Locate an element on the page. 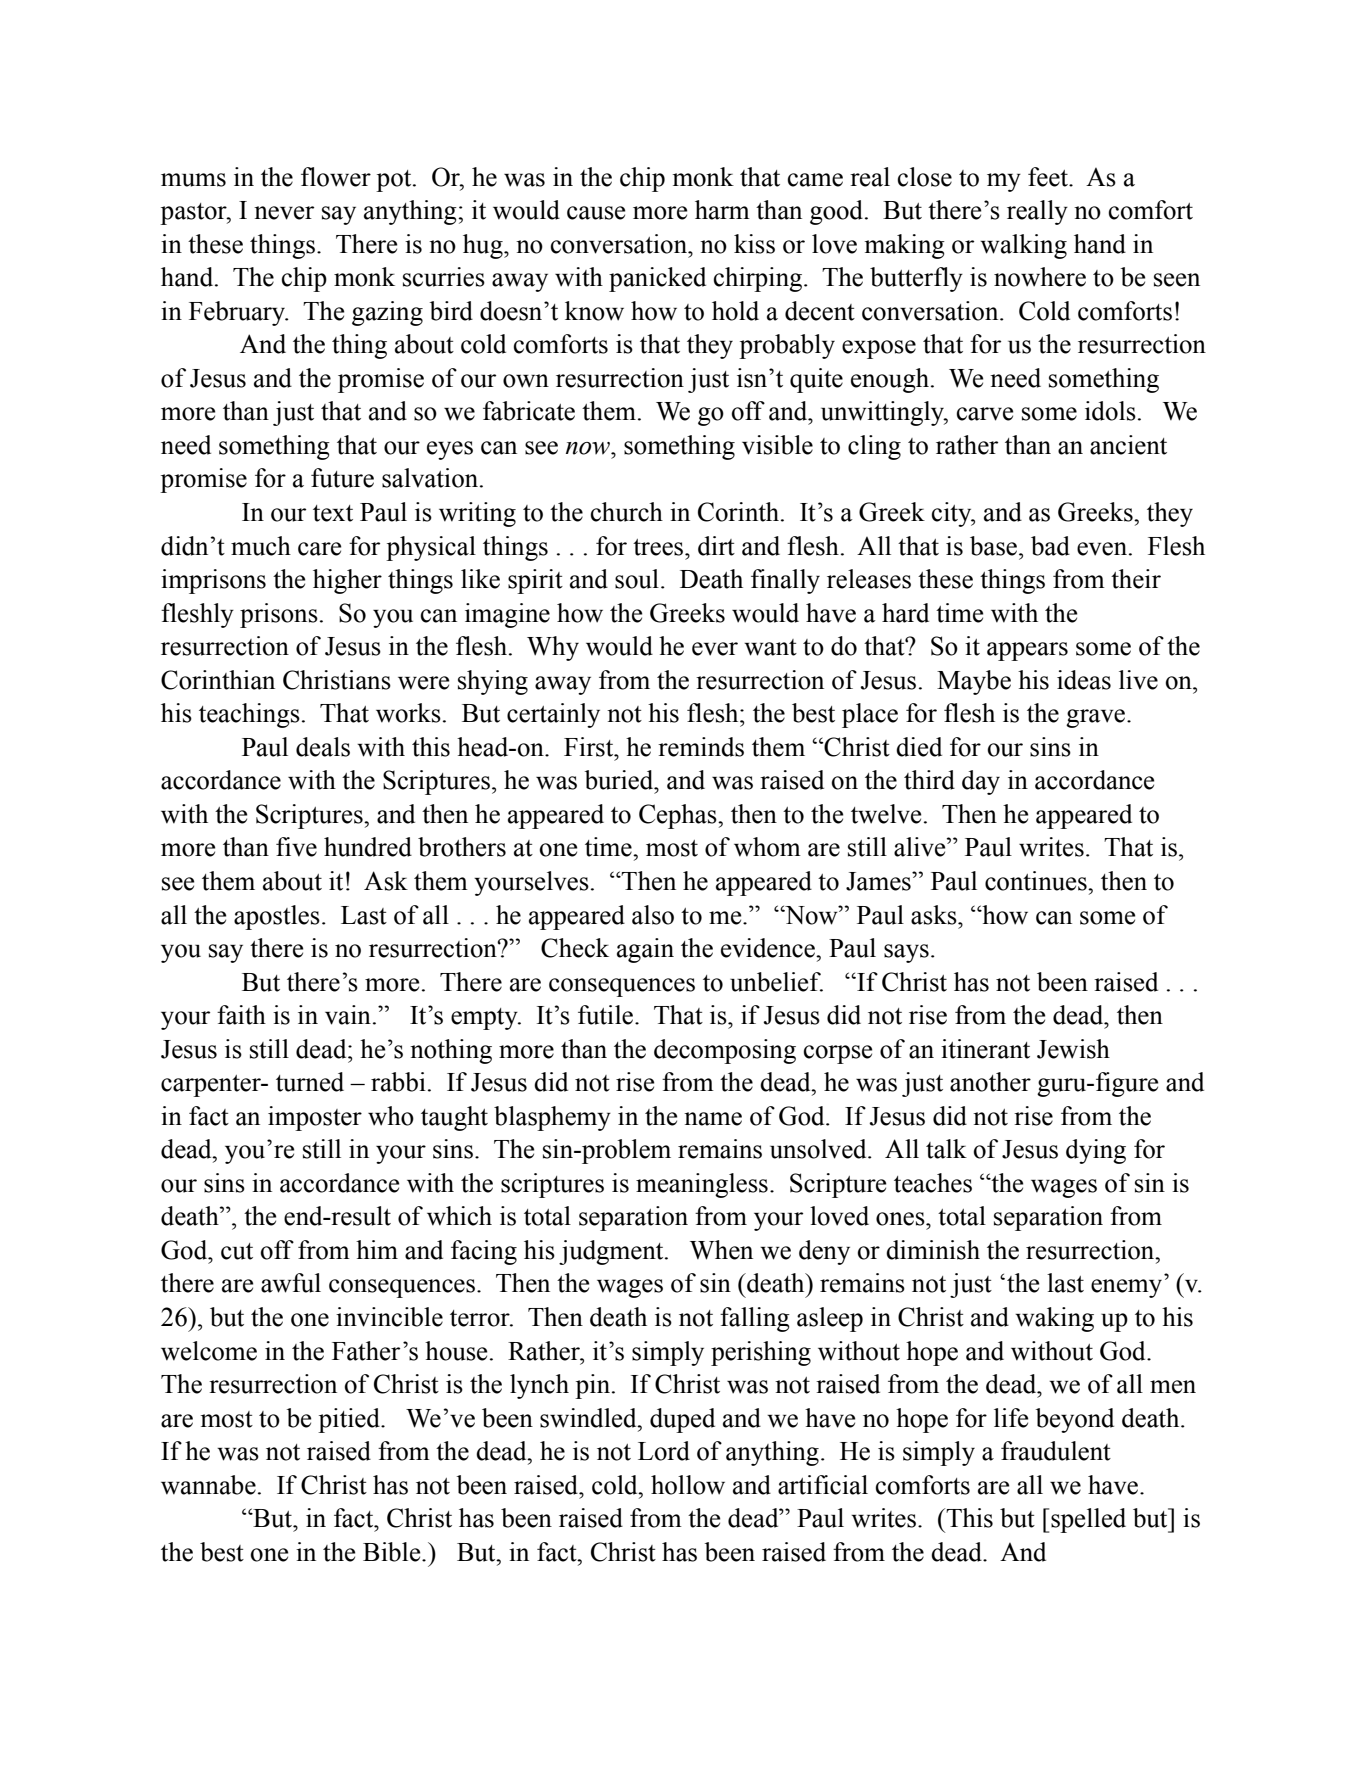 This image has height=1771, width=1368. Bible is located at coordinates (393, 1552).
